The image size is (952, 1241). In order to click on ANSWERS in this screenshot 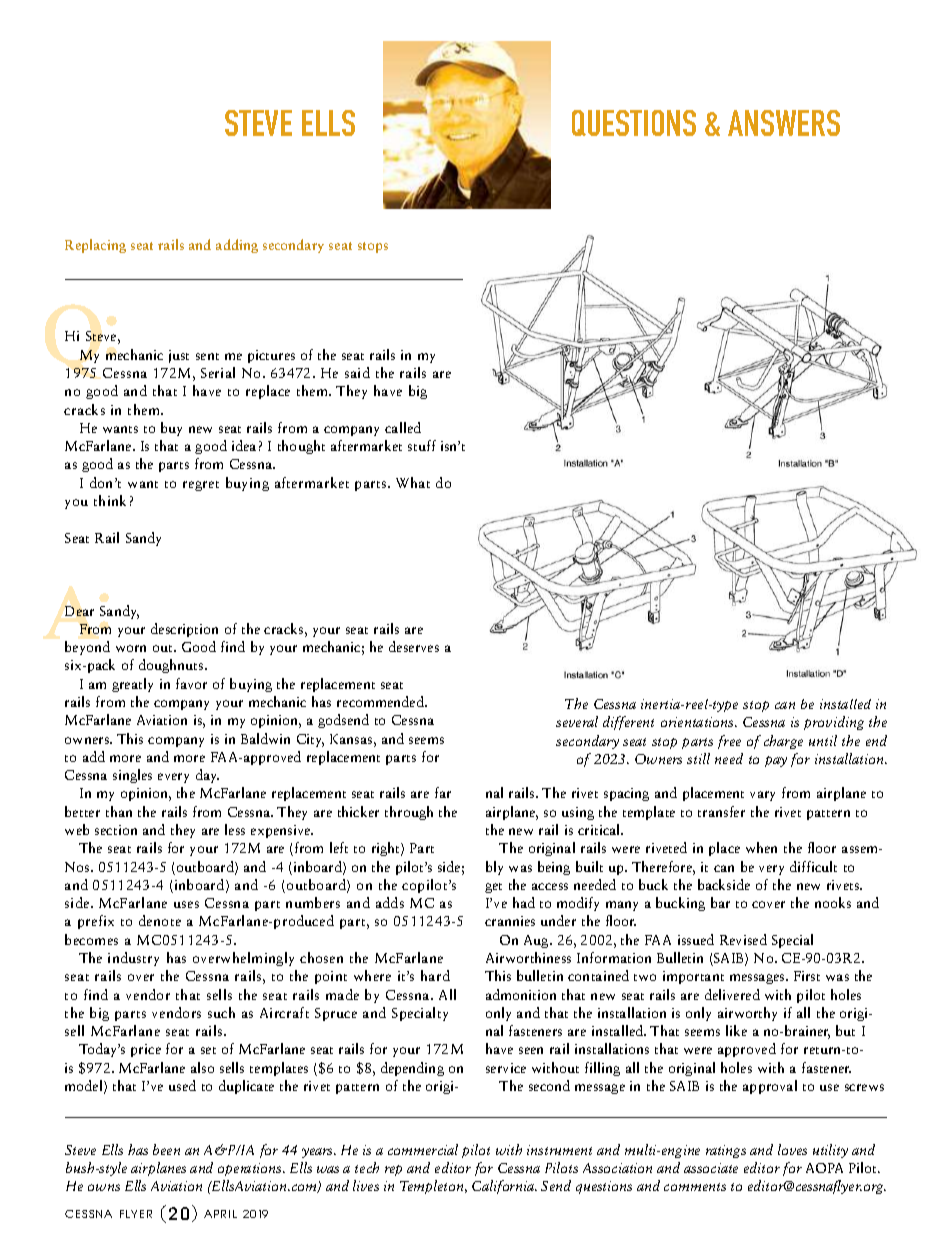, I will do `click(784, 123)`.
